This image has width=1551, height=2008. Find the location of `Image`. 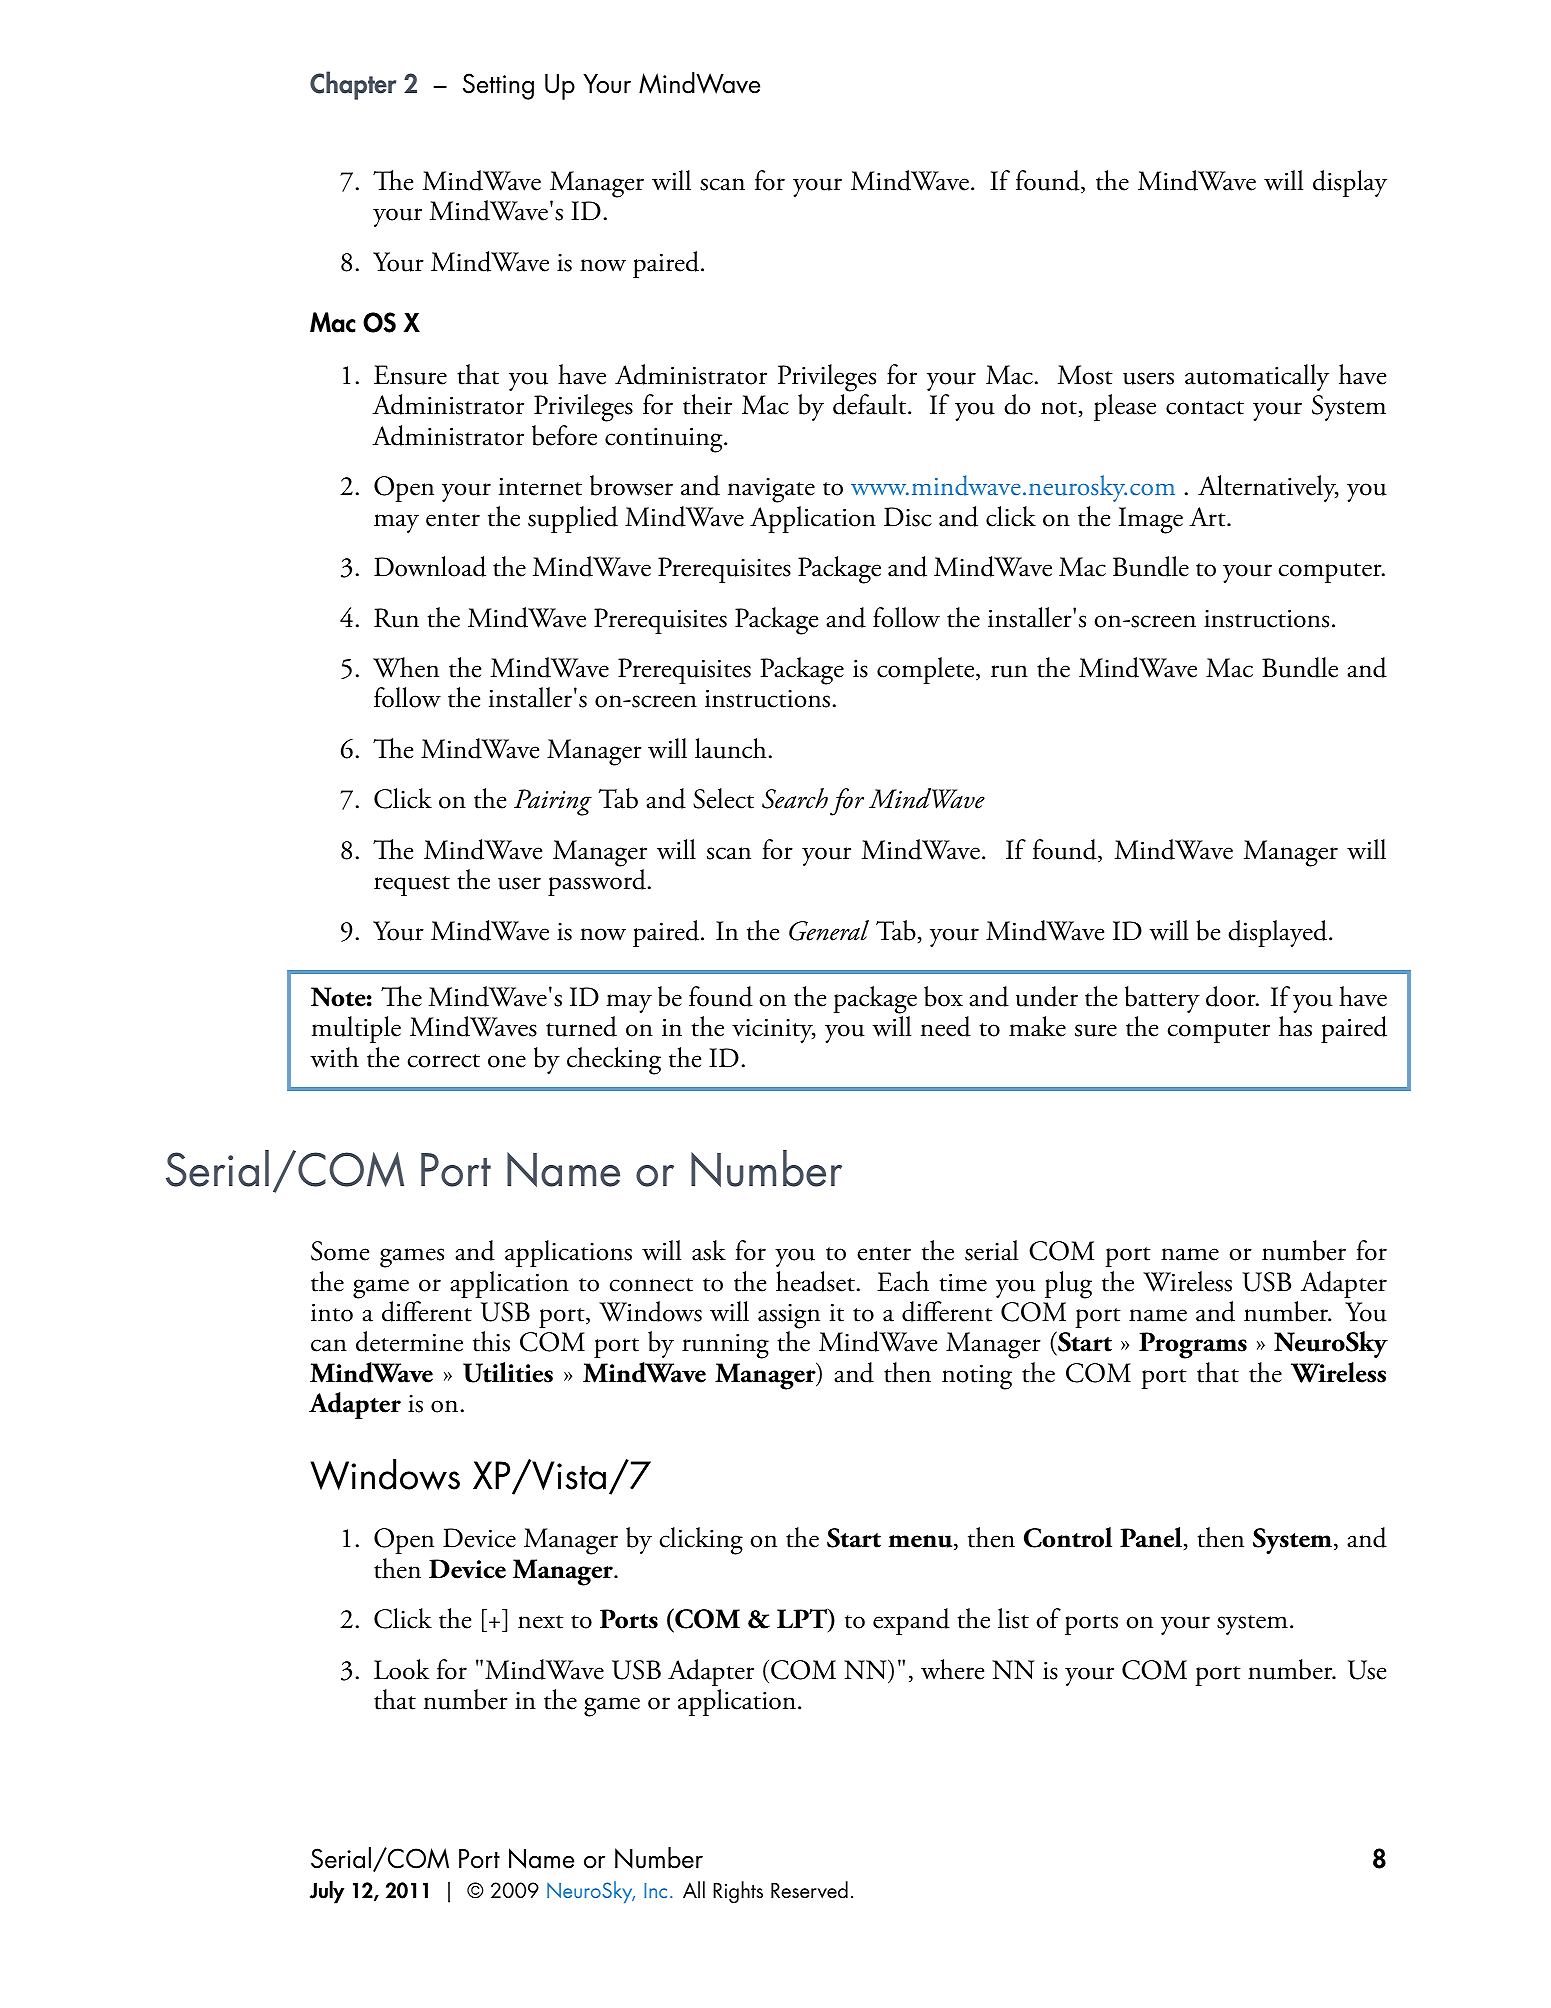

Image is located at coordinates (1151, 520).
